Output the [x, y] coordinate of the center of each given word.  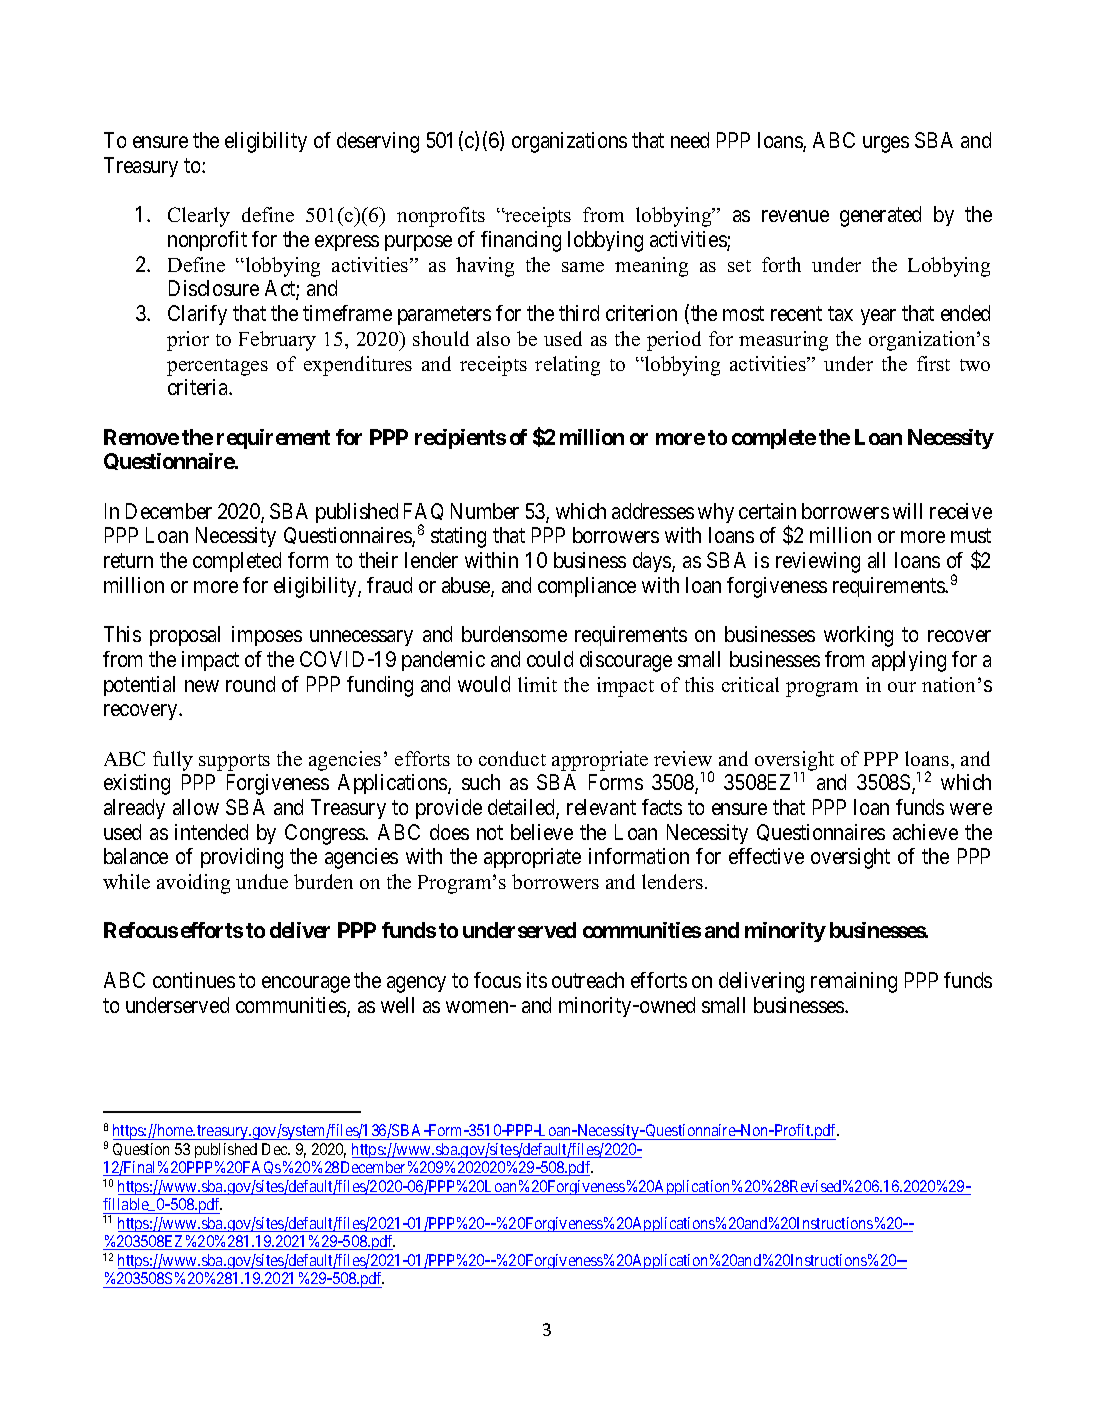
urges [886, 144]
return [128, 561]
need [690, 140]
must [971, 536]
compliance [587, 587]
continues [194, 980]
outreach [588, 980]
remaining [854, 982]
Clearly [199, 217]
